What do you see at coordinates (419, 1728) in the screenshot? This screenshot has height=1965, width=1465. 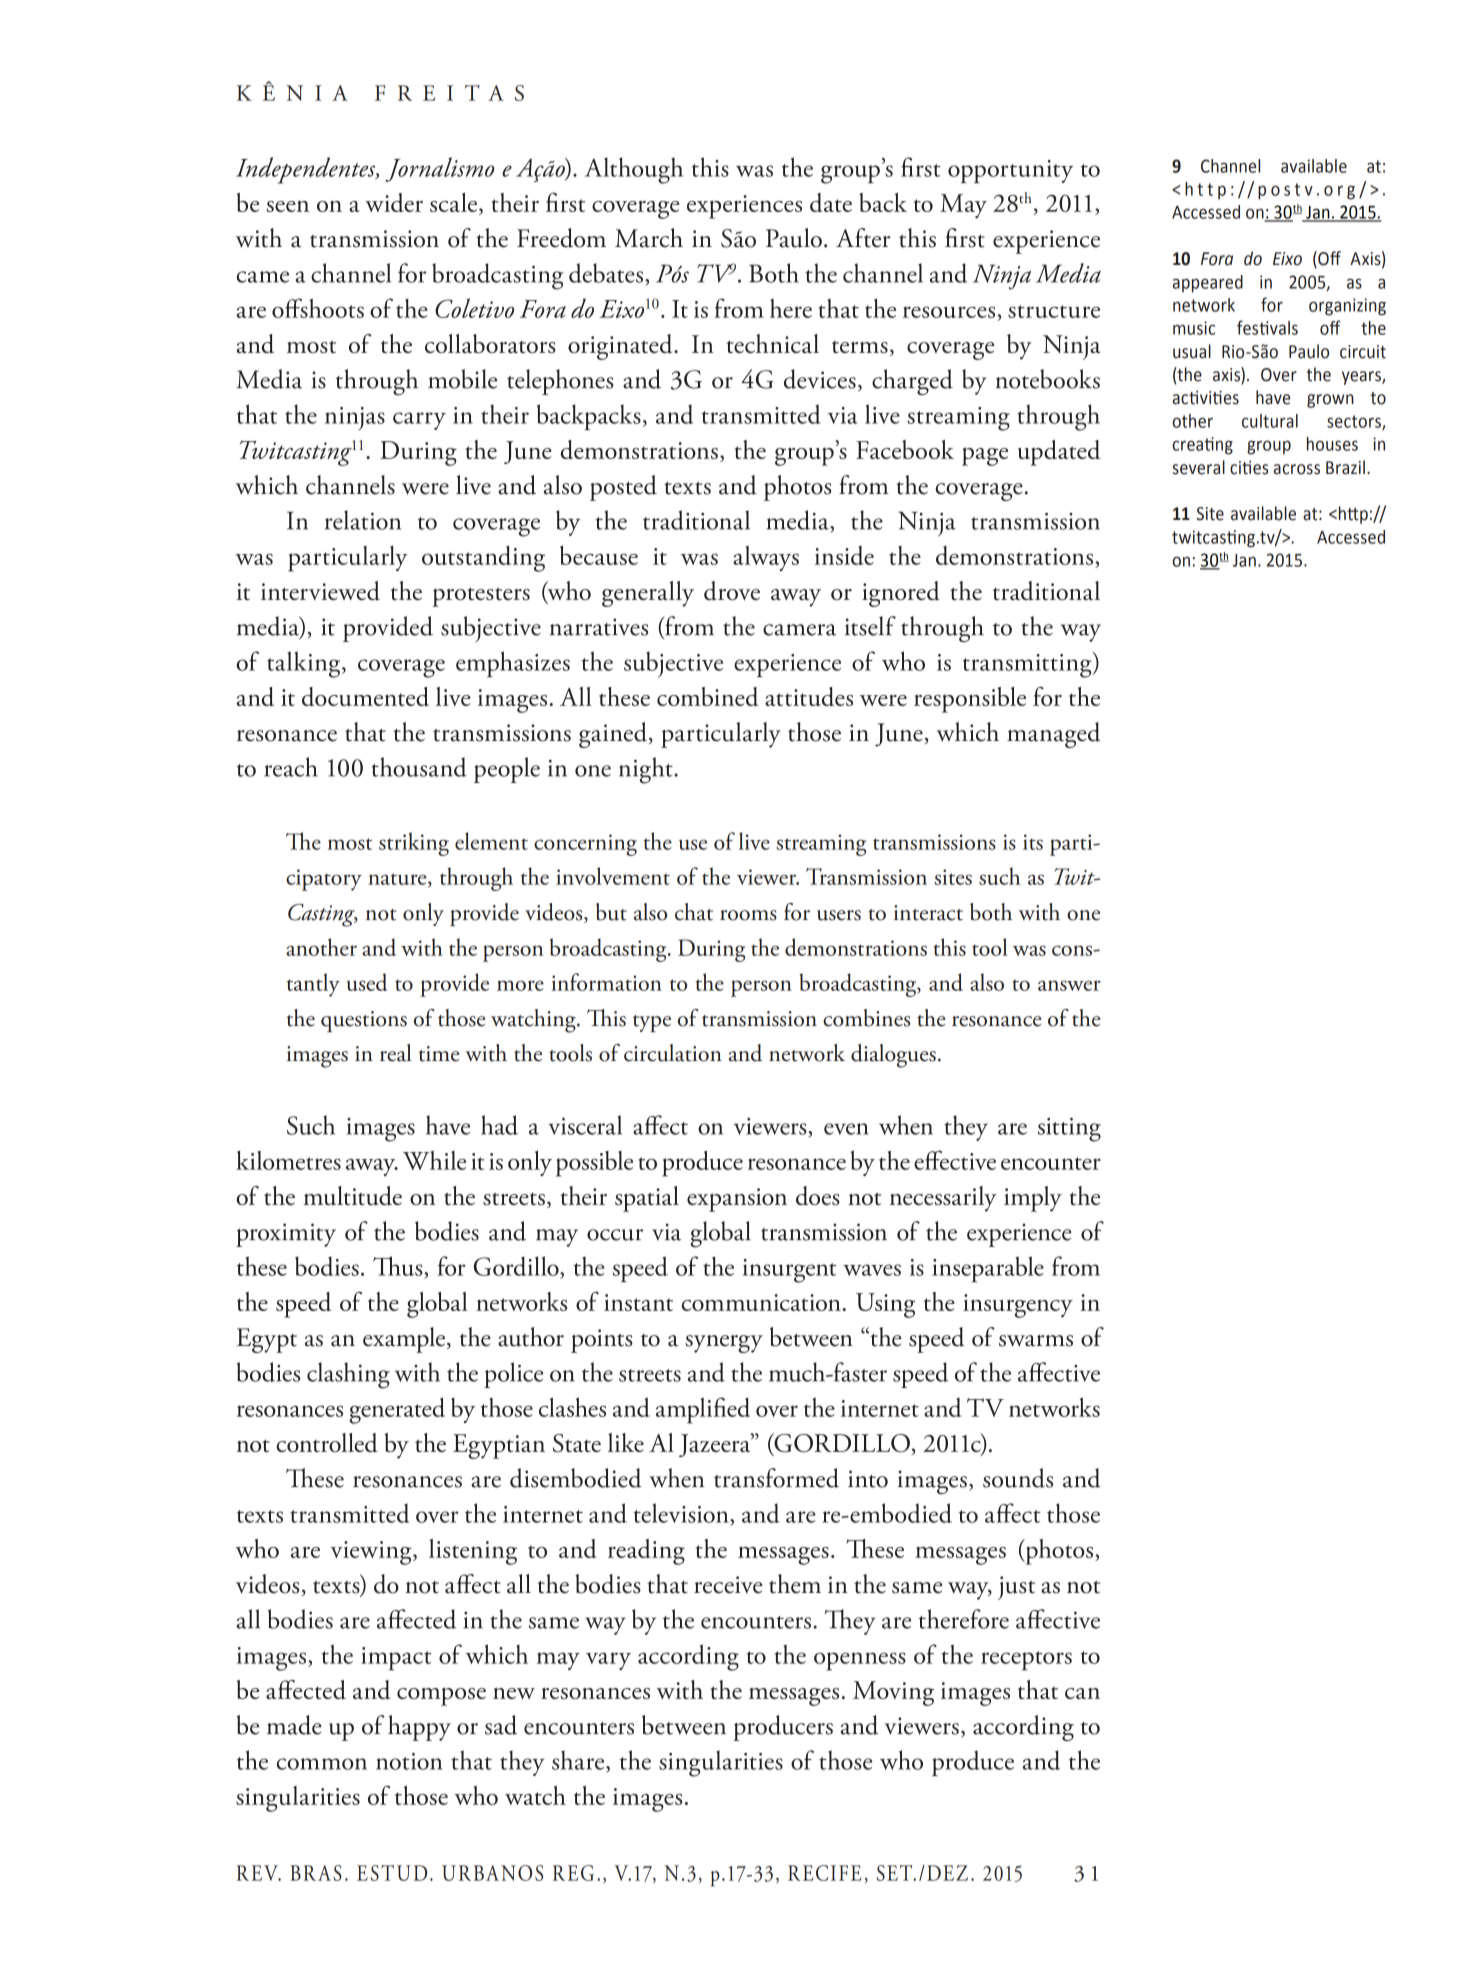 I see `happy` at bounding box center [419, 1728].
